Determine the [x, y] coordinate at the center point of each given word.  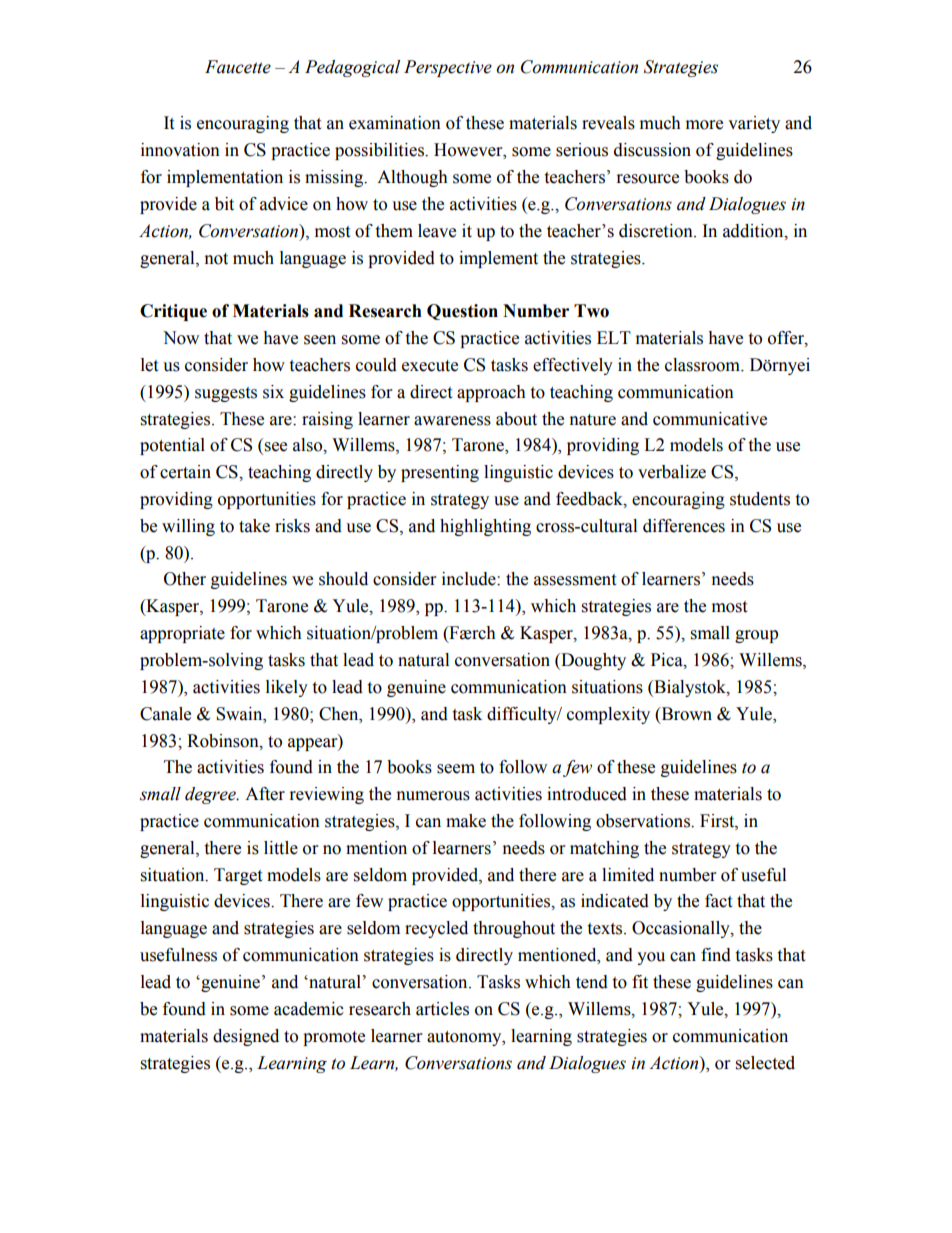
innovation [180, 150]
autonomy [465, 1038]
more [704, 125]
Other [185, 579]
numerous [433, 796]
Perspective [448, 68]
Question [462, 312]
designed [246, 1037]
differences [684, 526]
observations [644, 821]
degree [211, 795]
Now [181, 338]
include [470, 579]
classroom [704, 365]
